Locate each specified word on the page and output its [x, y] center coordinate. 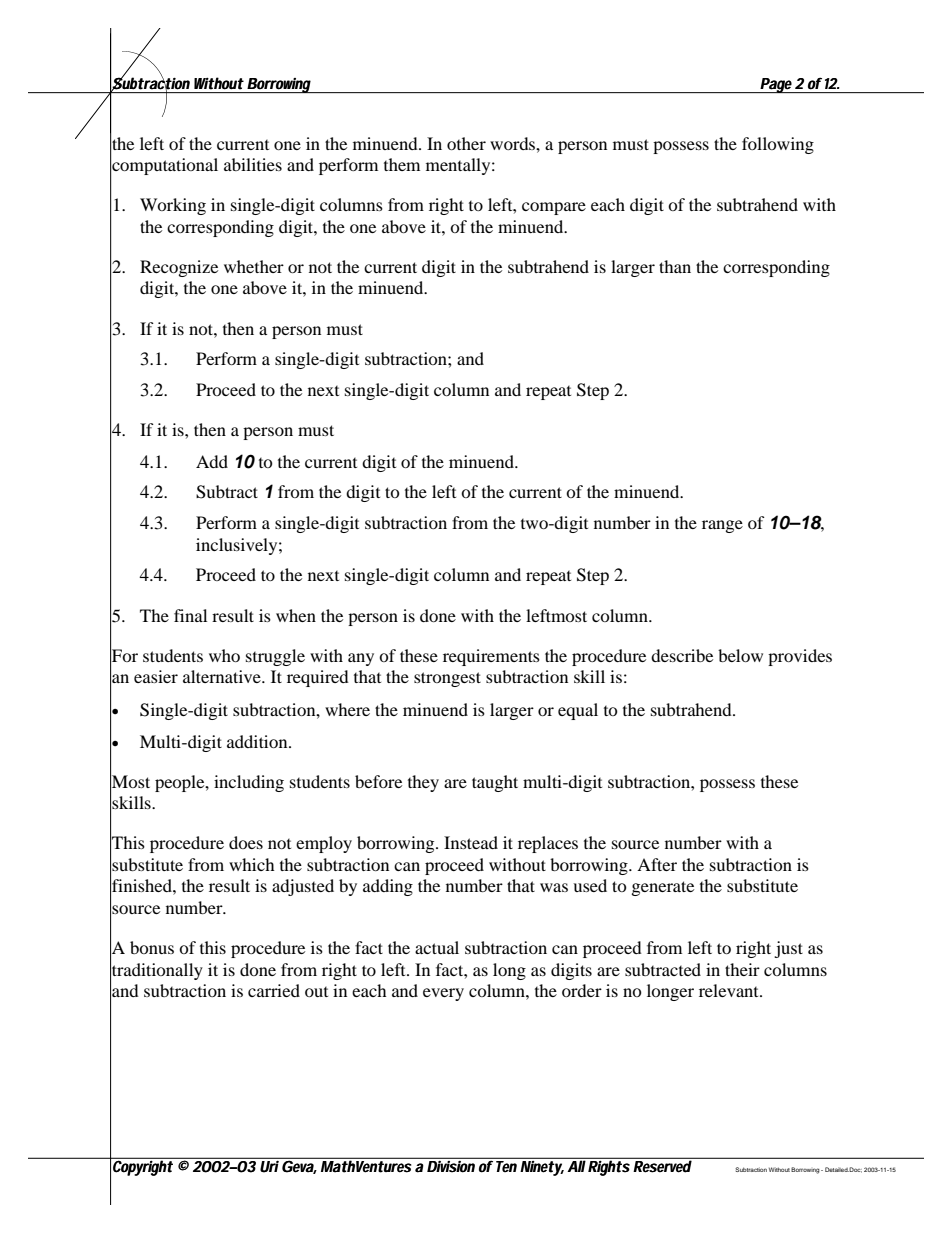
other [466, 143]
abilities [253, 164]
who [224, 655]
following [778, 145]
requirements [491, 657]
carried [274, 990]
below [740, 655]
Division [452, 1165]
